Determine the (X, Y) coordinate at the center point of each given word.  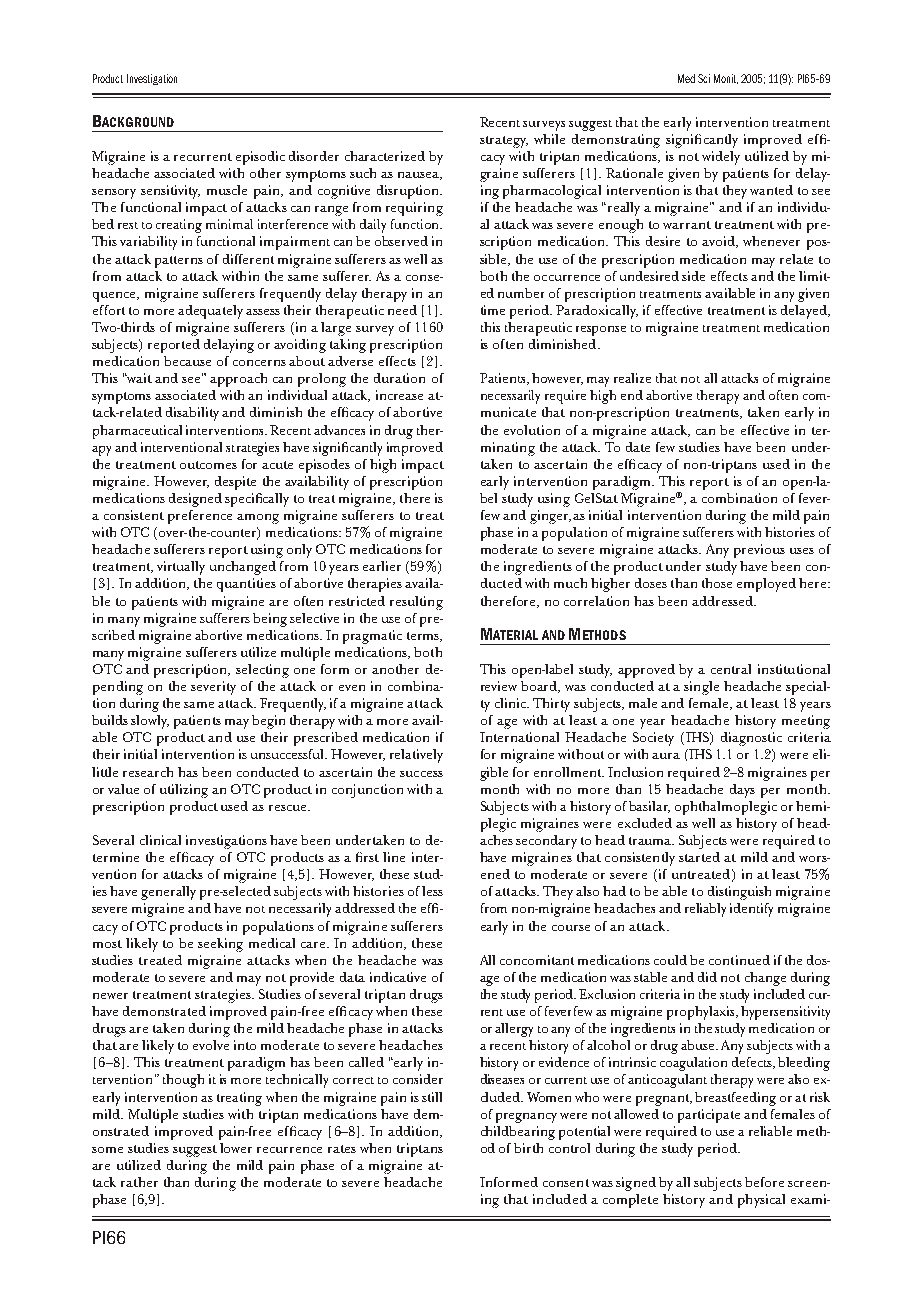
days (742, 791)
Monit (726, 79)
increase (399, 395)
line (394, 857)
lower (236, 1148)
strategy (504, 142)
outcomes (208, 465)
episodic (260, 158)
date (638, 447)
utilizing (184, 791)
